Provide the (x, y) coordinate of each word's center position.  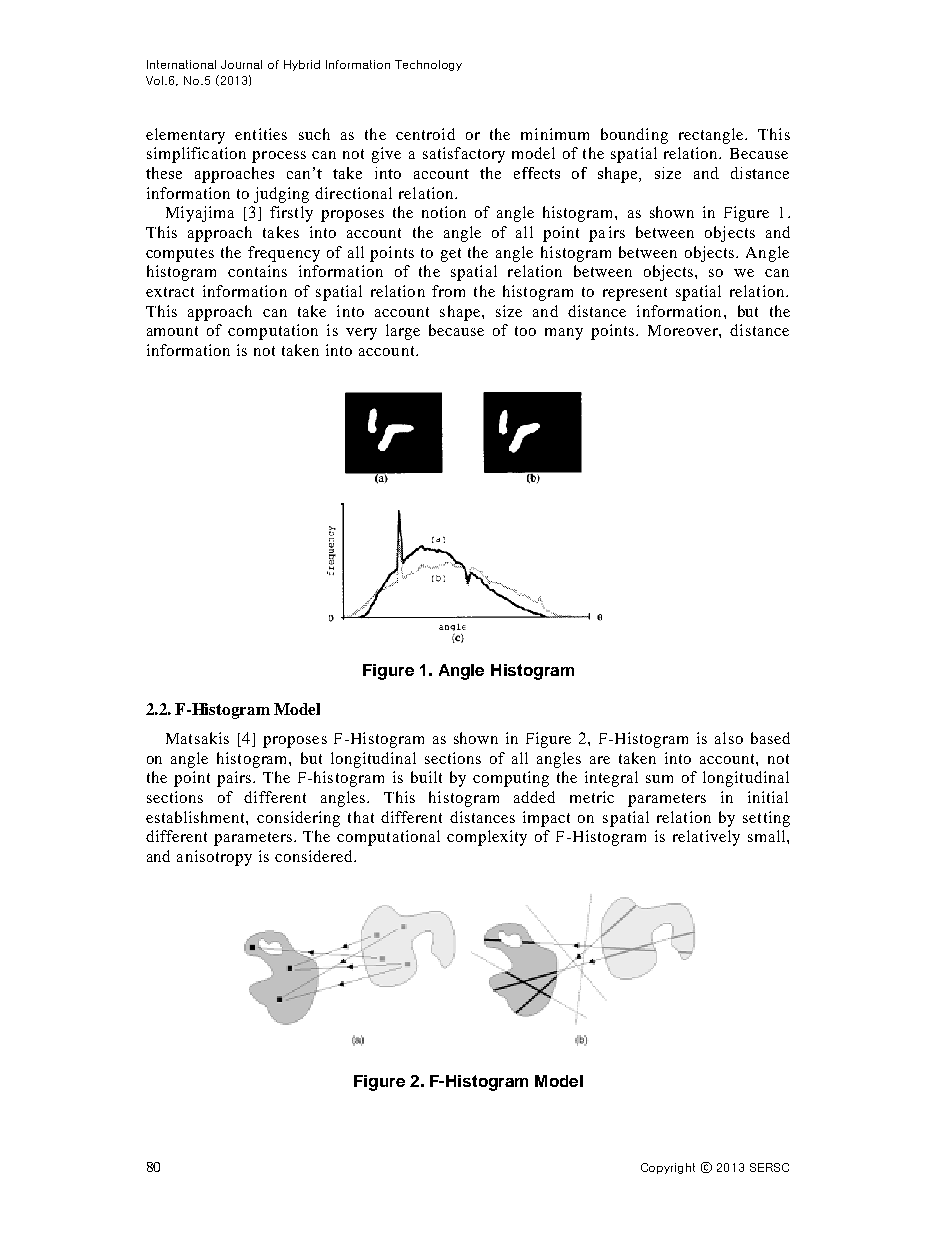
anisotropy (214, 858)
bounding (634, 136)
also (729, 738)
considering (298, 819)
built (426, 777)
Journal (241, 64)
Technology (428, 65)
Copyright (668, 1168)
